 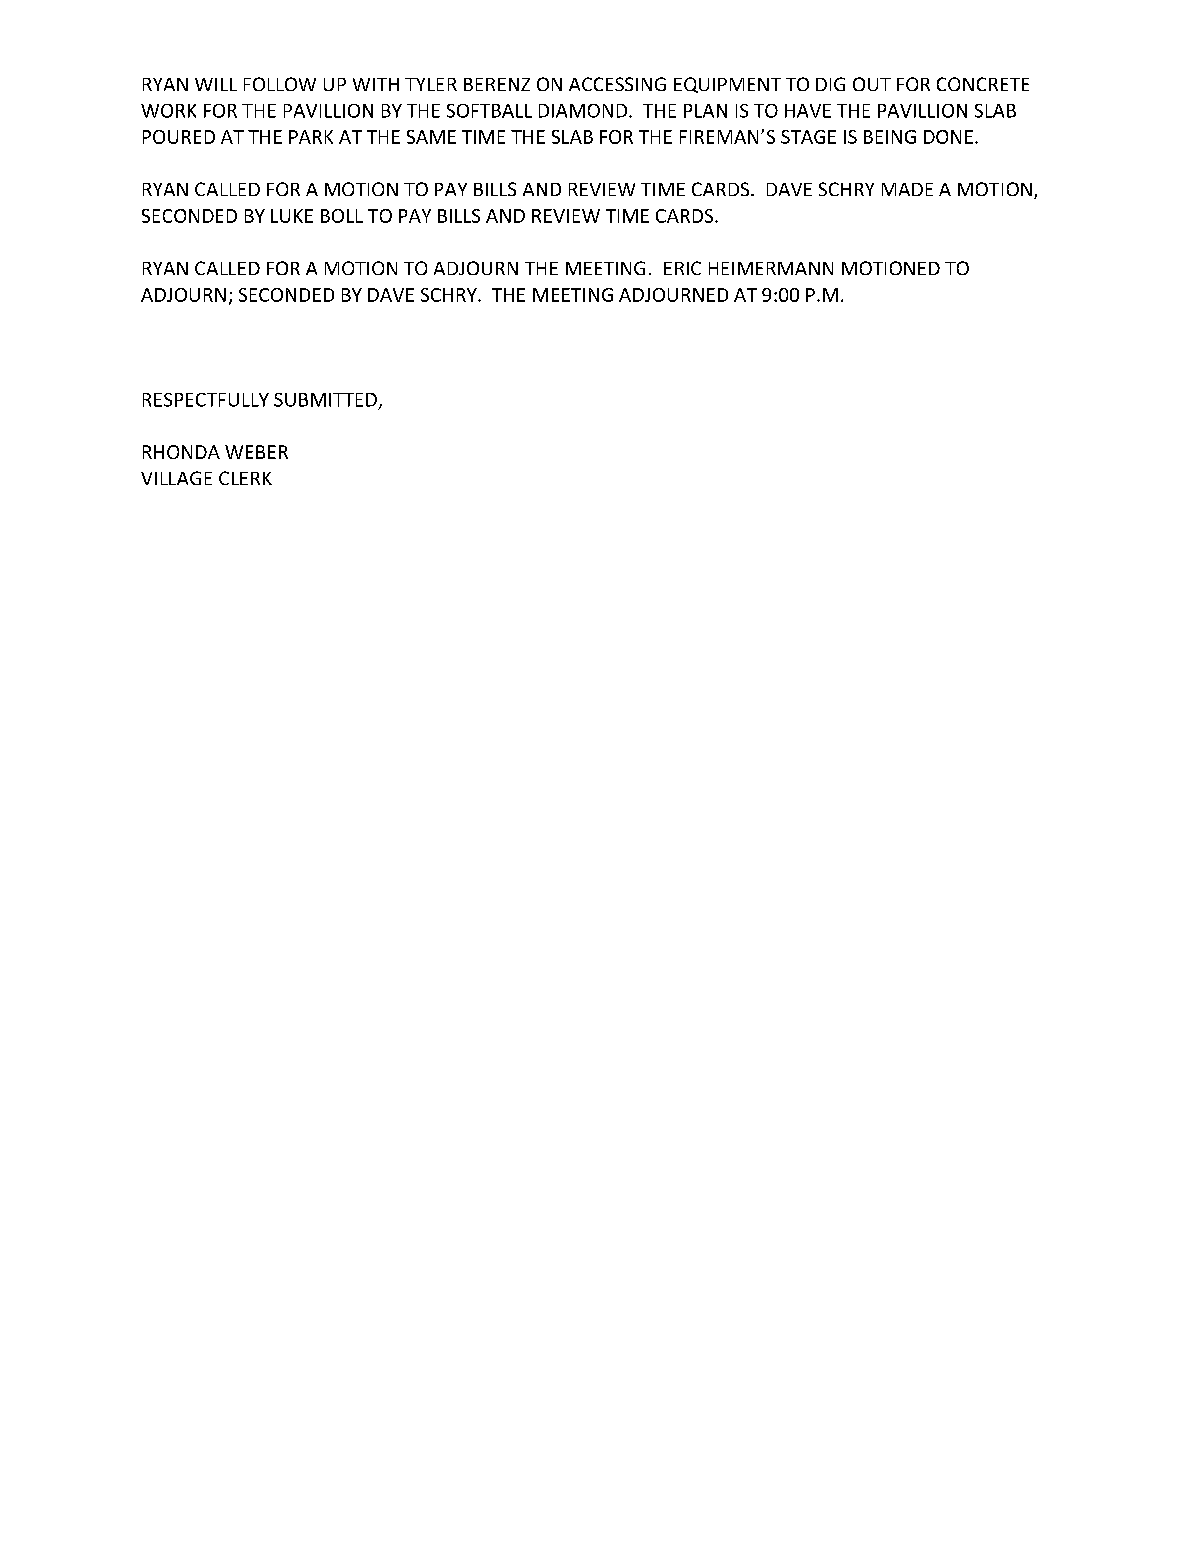 I want to click on FOLLOW, so click(x=280, y=84).
